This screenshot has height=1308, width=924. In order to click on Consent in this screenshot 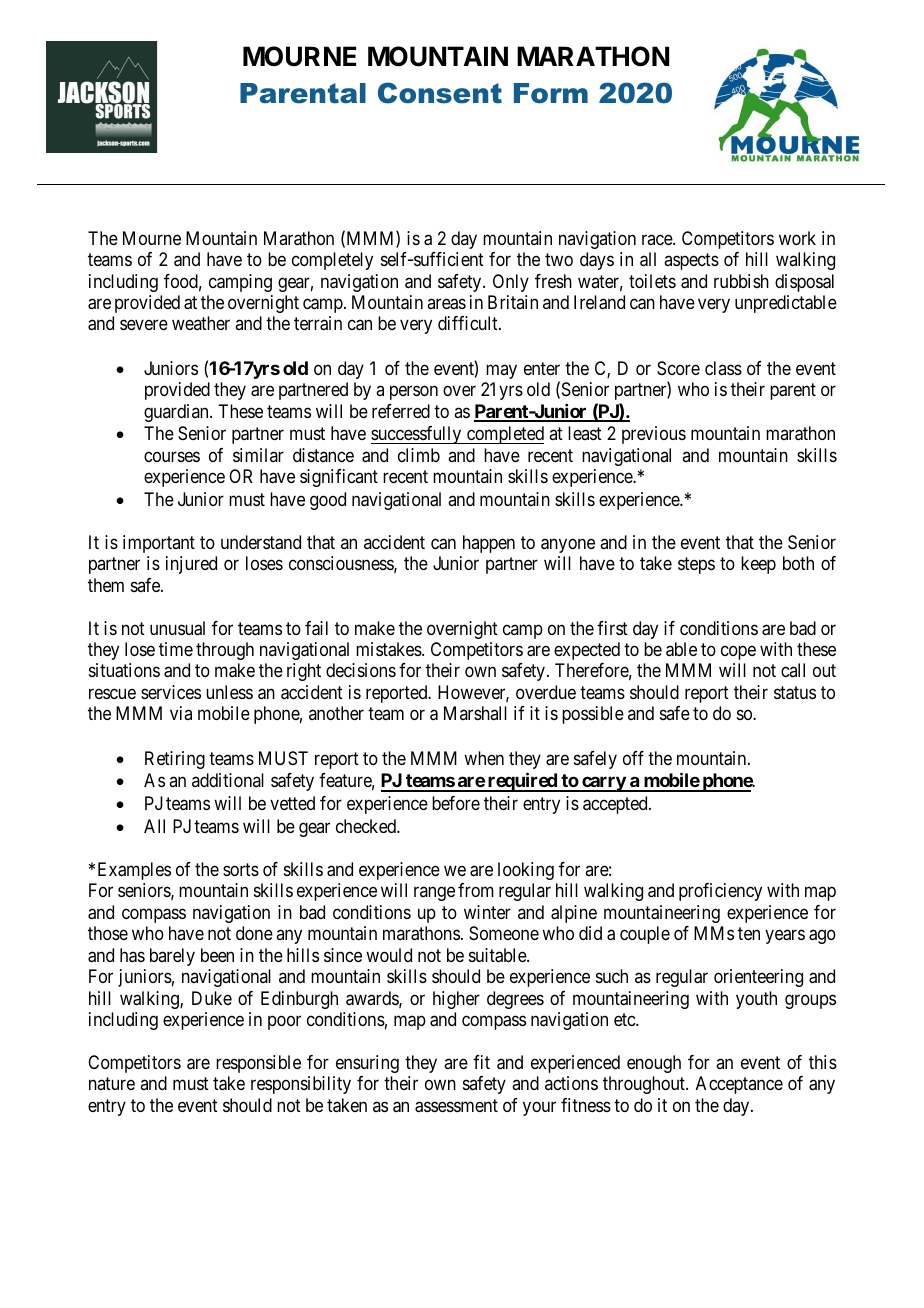, I will do `click(440, 93)`.
